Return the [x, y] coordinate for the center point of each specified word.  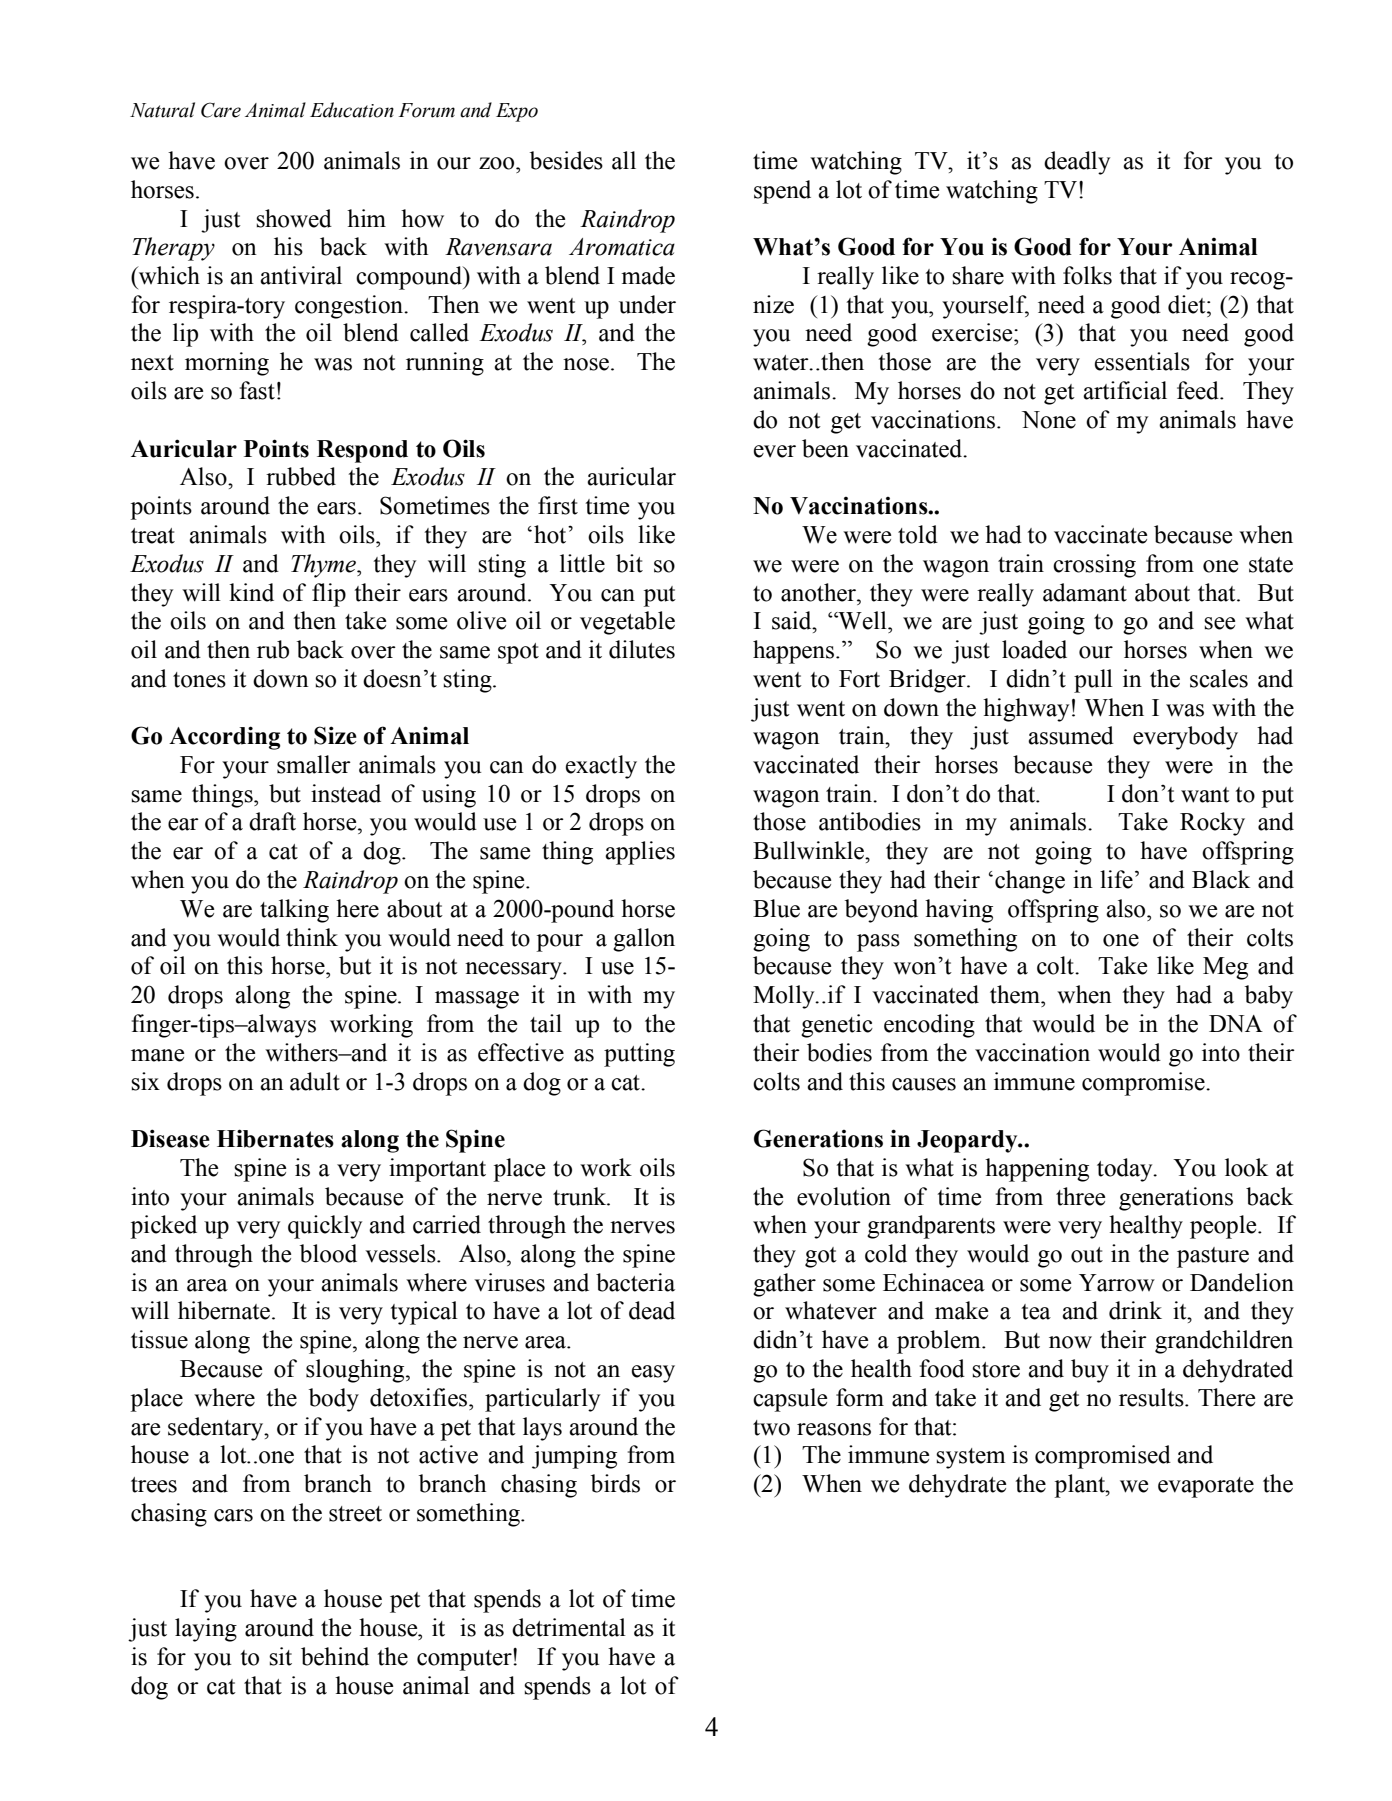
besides [566, 160]
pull [1093, 681]
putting [639, 1055]
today [1126, 1170]
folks [1087, 275]
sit [280, 1656]
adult [315, 1081]
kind [251, 592]
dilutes [642, 649]
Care [221, 110]
